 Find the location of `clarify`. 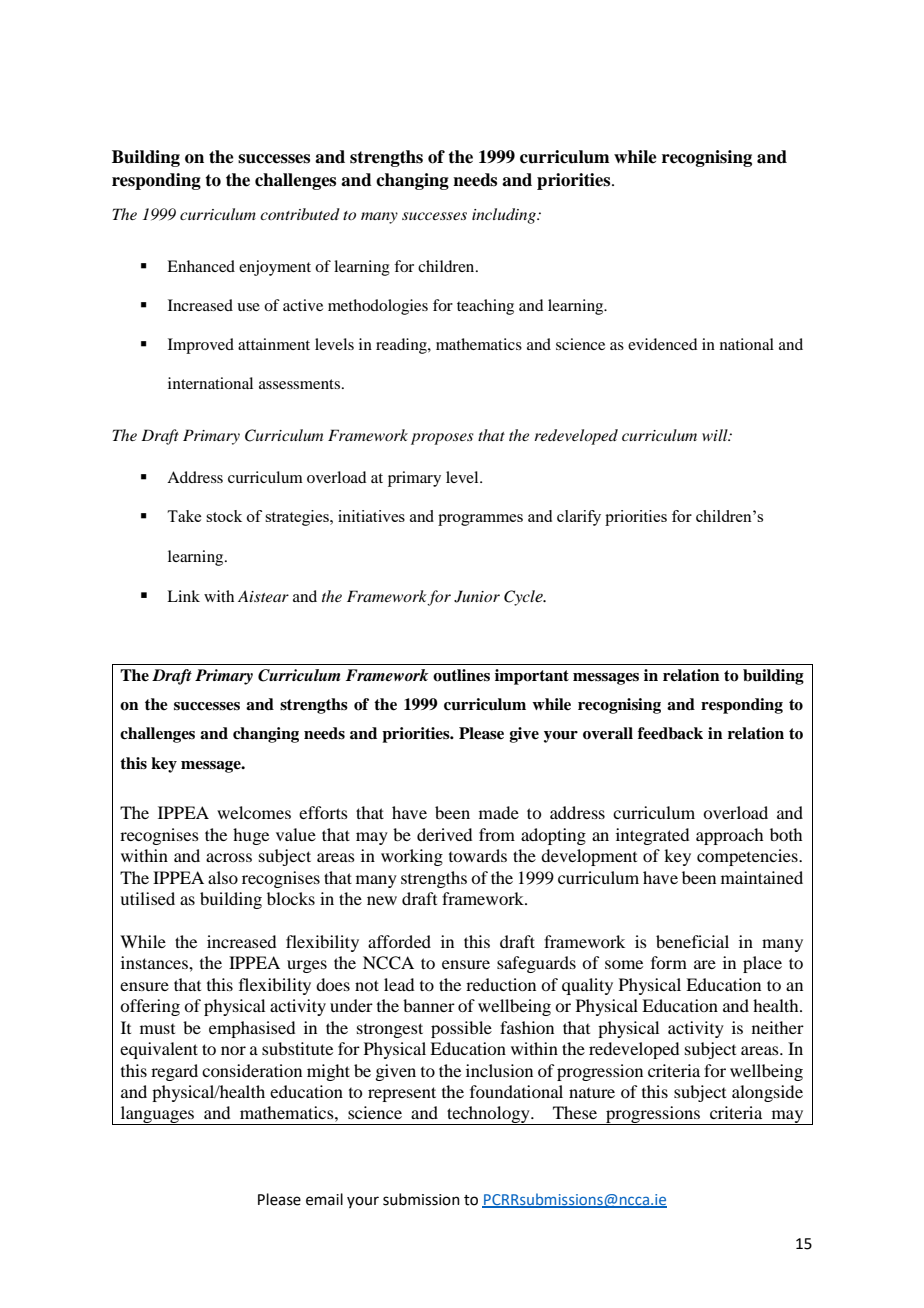

clarify is located at coordinates (579, 518).
